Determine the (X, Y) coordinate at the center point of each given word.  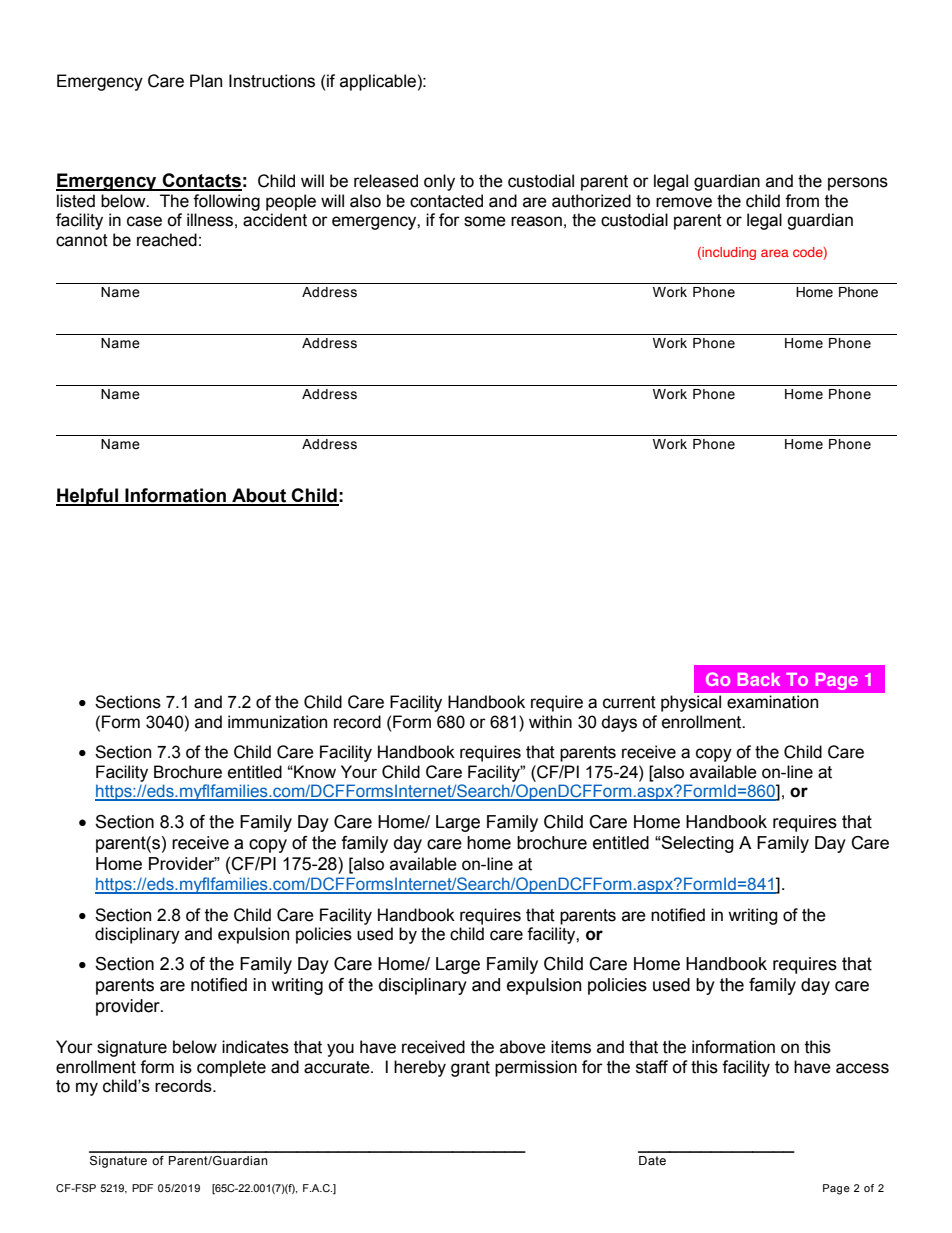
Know (314, 771)
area (775, 253)
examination (772, 701)
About (259, 496)
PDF (142, 1188)
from (802, 201)
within (550, 722)
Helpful (88, 497)
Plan (206, 81)
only (439, 182)
